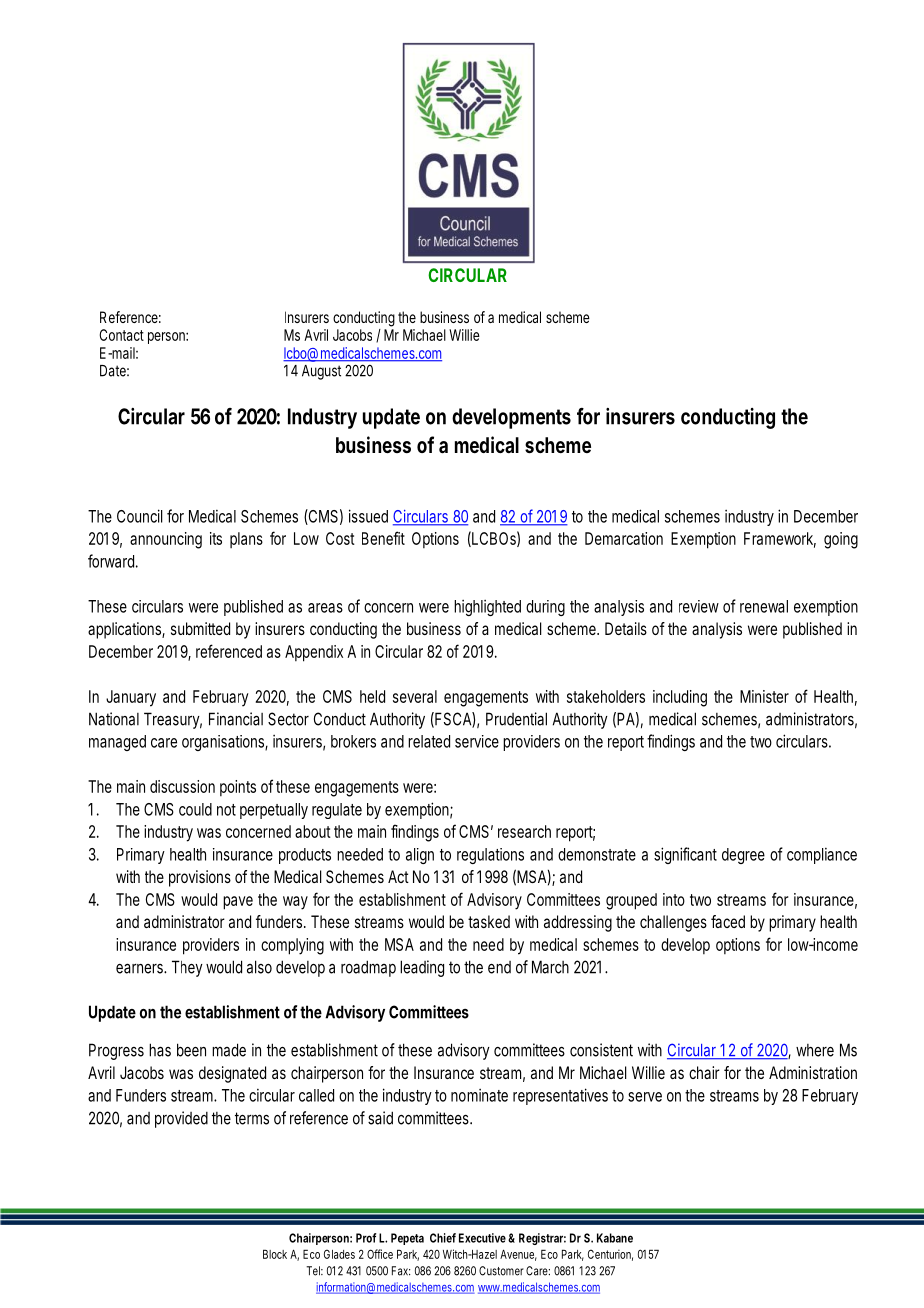  I want to click on August, so click(324, 372).
